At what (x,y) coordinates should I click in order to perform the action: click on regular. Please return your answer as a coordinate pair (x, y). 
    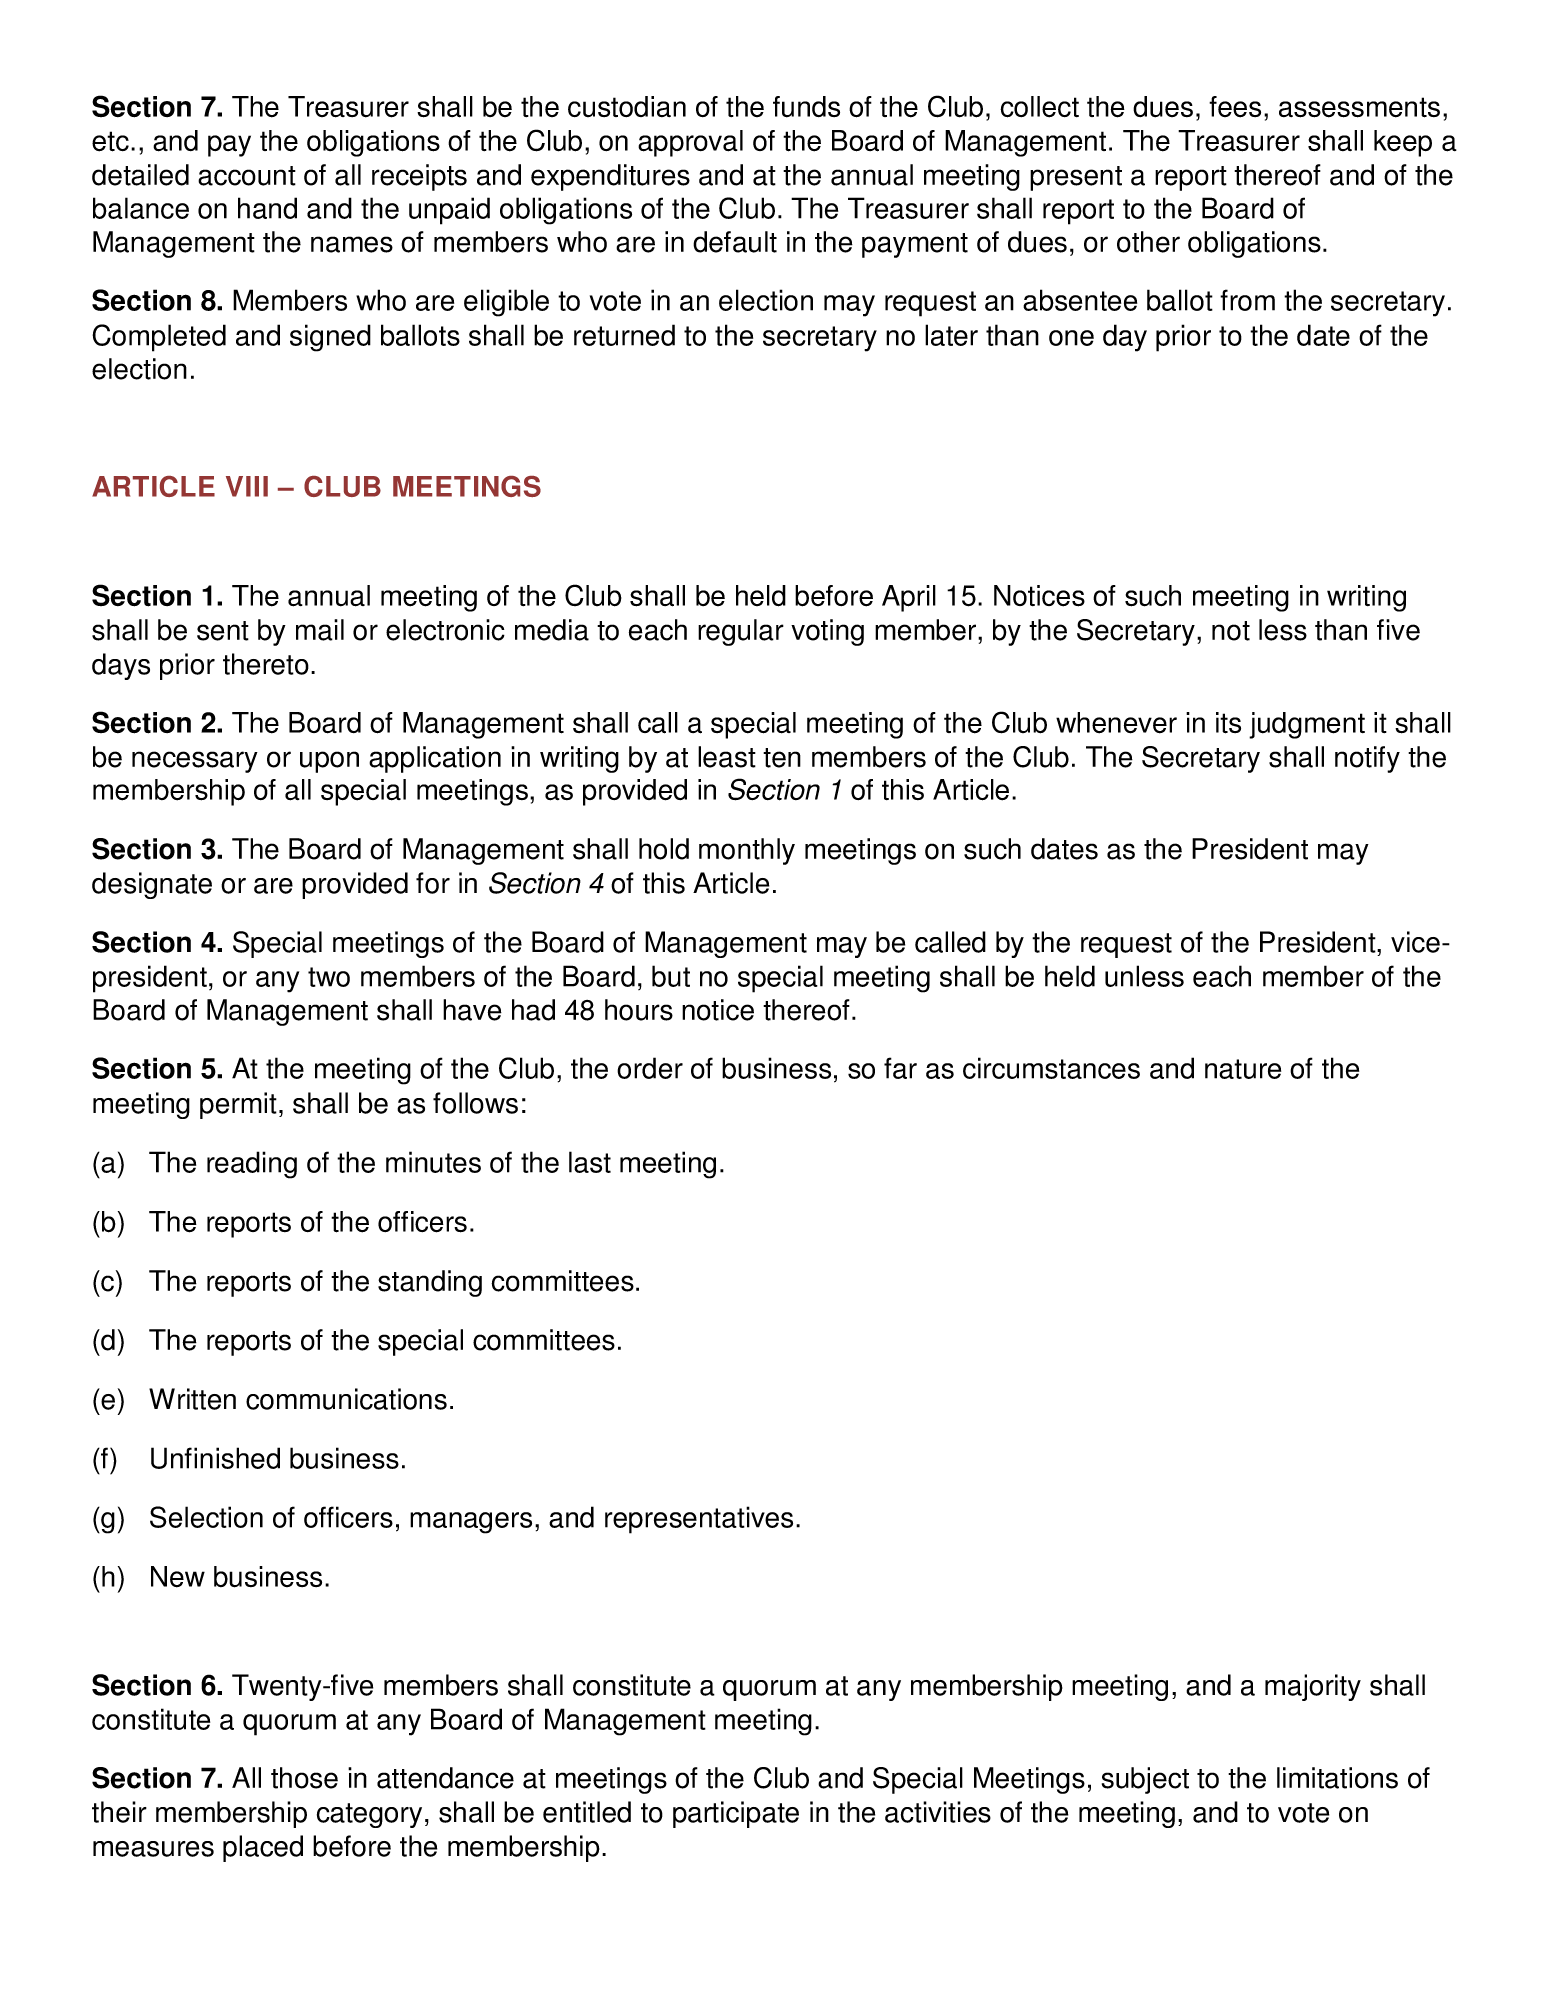
    Looking at the image, I should click on (741, 632).
